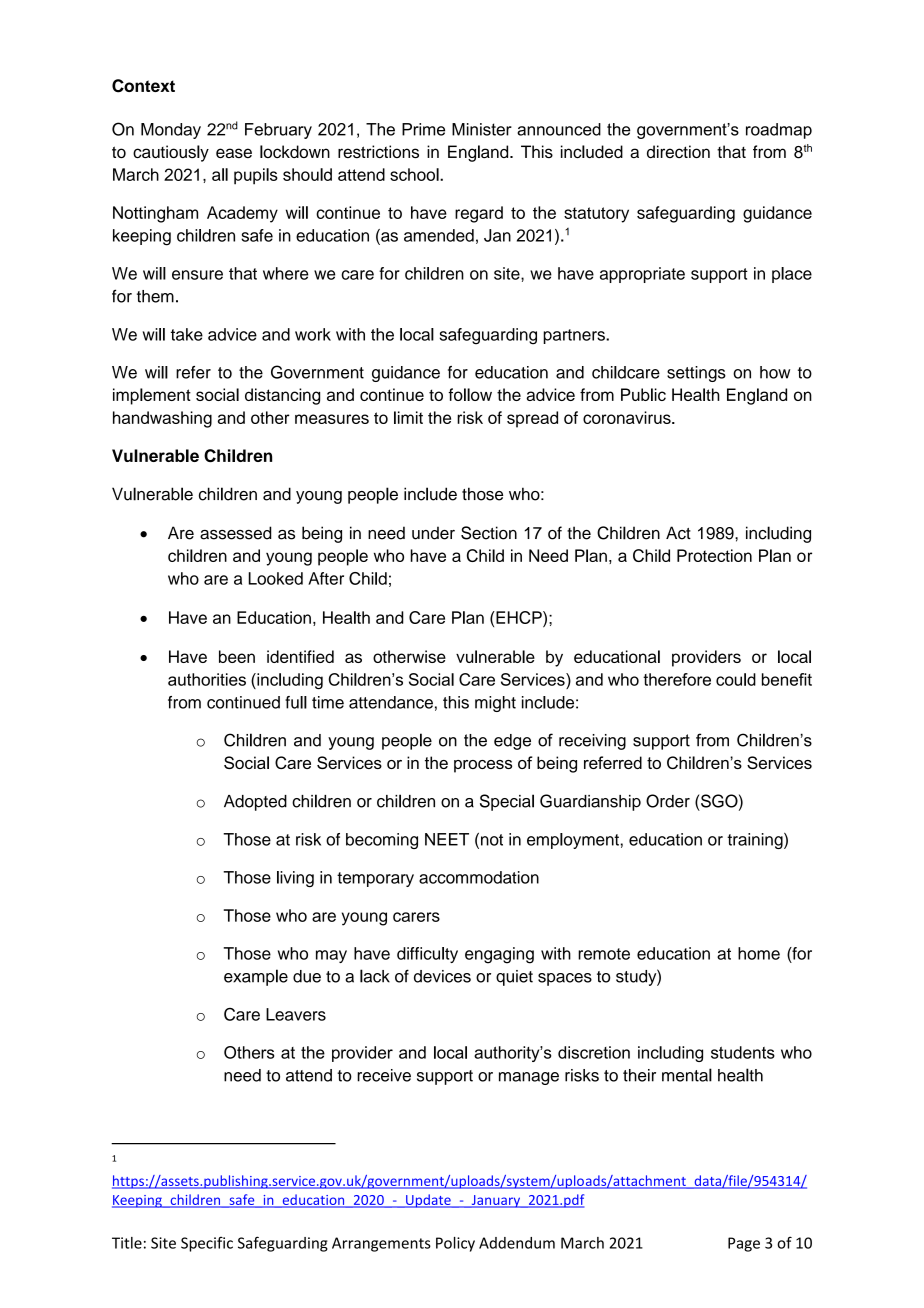  Describe the element at coordinates (483, 766) in the page. I see `process` at that location.
